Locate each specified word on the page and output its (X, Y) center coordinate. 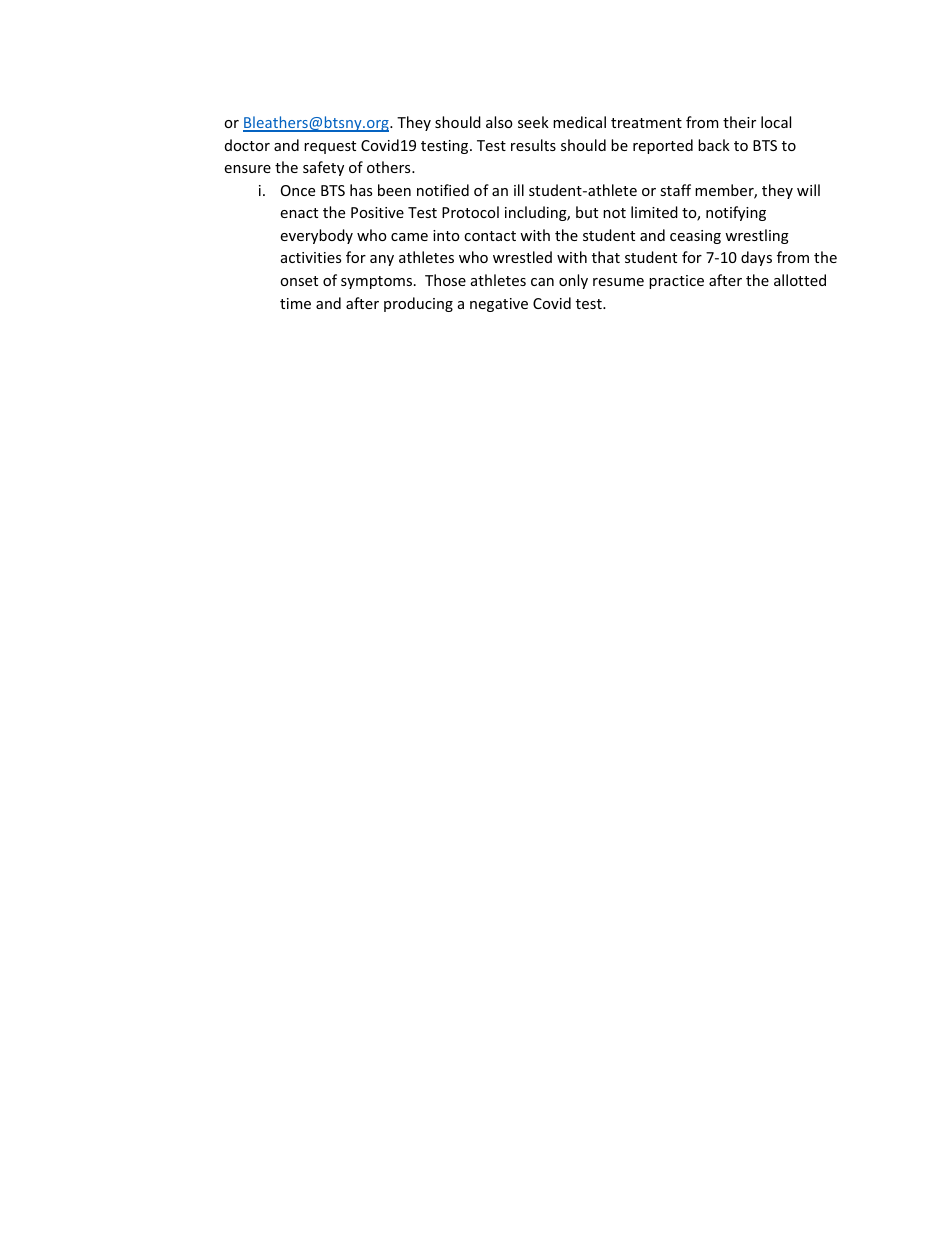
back (714, 145)
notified (443, 190)
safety (323, 168)
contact (490, 236)
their (739, 122)
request (330, 147)
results (533, 145)
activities (311, 257)
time (295, 303)
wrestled (522, 257)
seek (533, 122)
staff (675, 190)
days (756, 258)
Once (298, 190)
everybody (316, 236)
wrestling (757, 236)
